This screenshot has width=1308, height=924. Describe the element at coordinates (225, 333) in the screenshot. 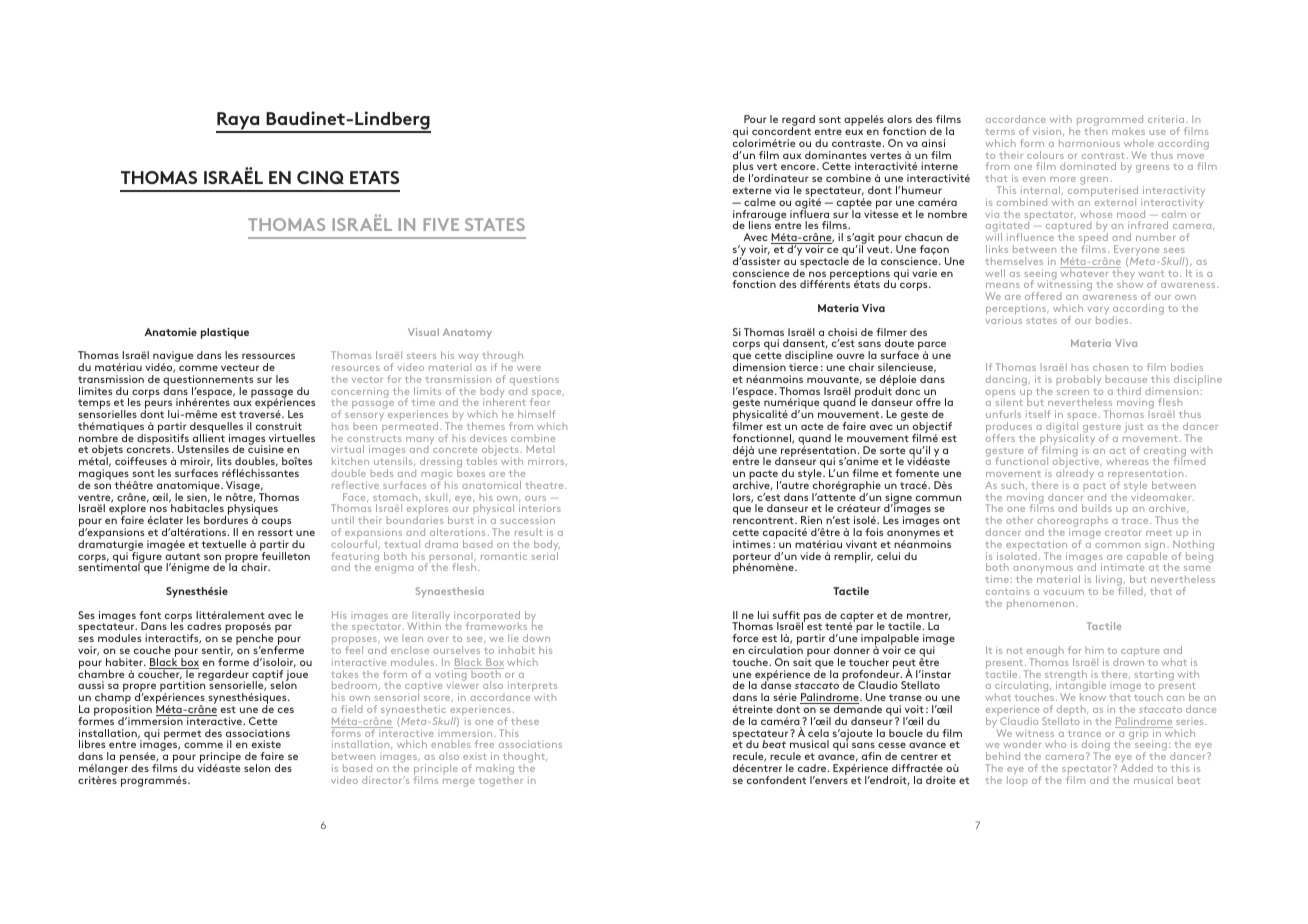

I see `plastique` at that location.
